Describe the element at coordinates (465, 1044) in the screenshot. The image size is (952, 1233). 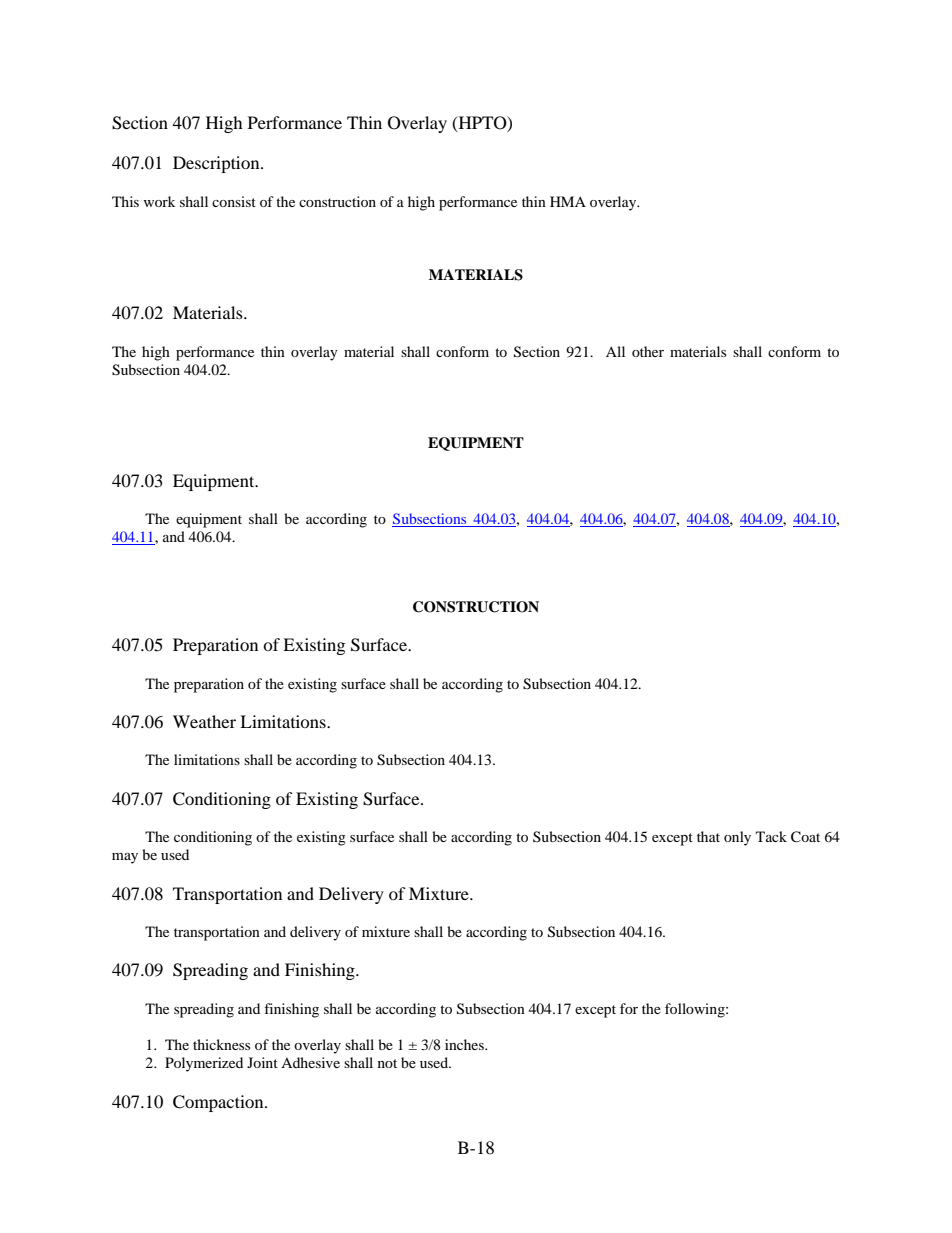
I see `inches` at that location.
